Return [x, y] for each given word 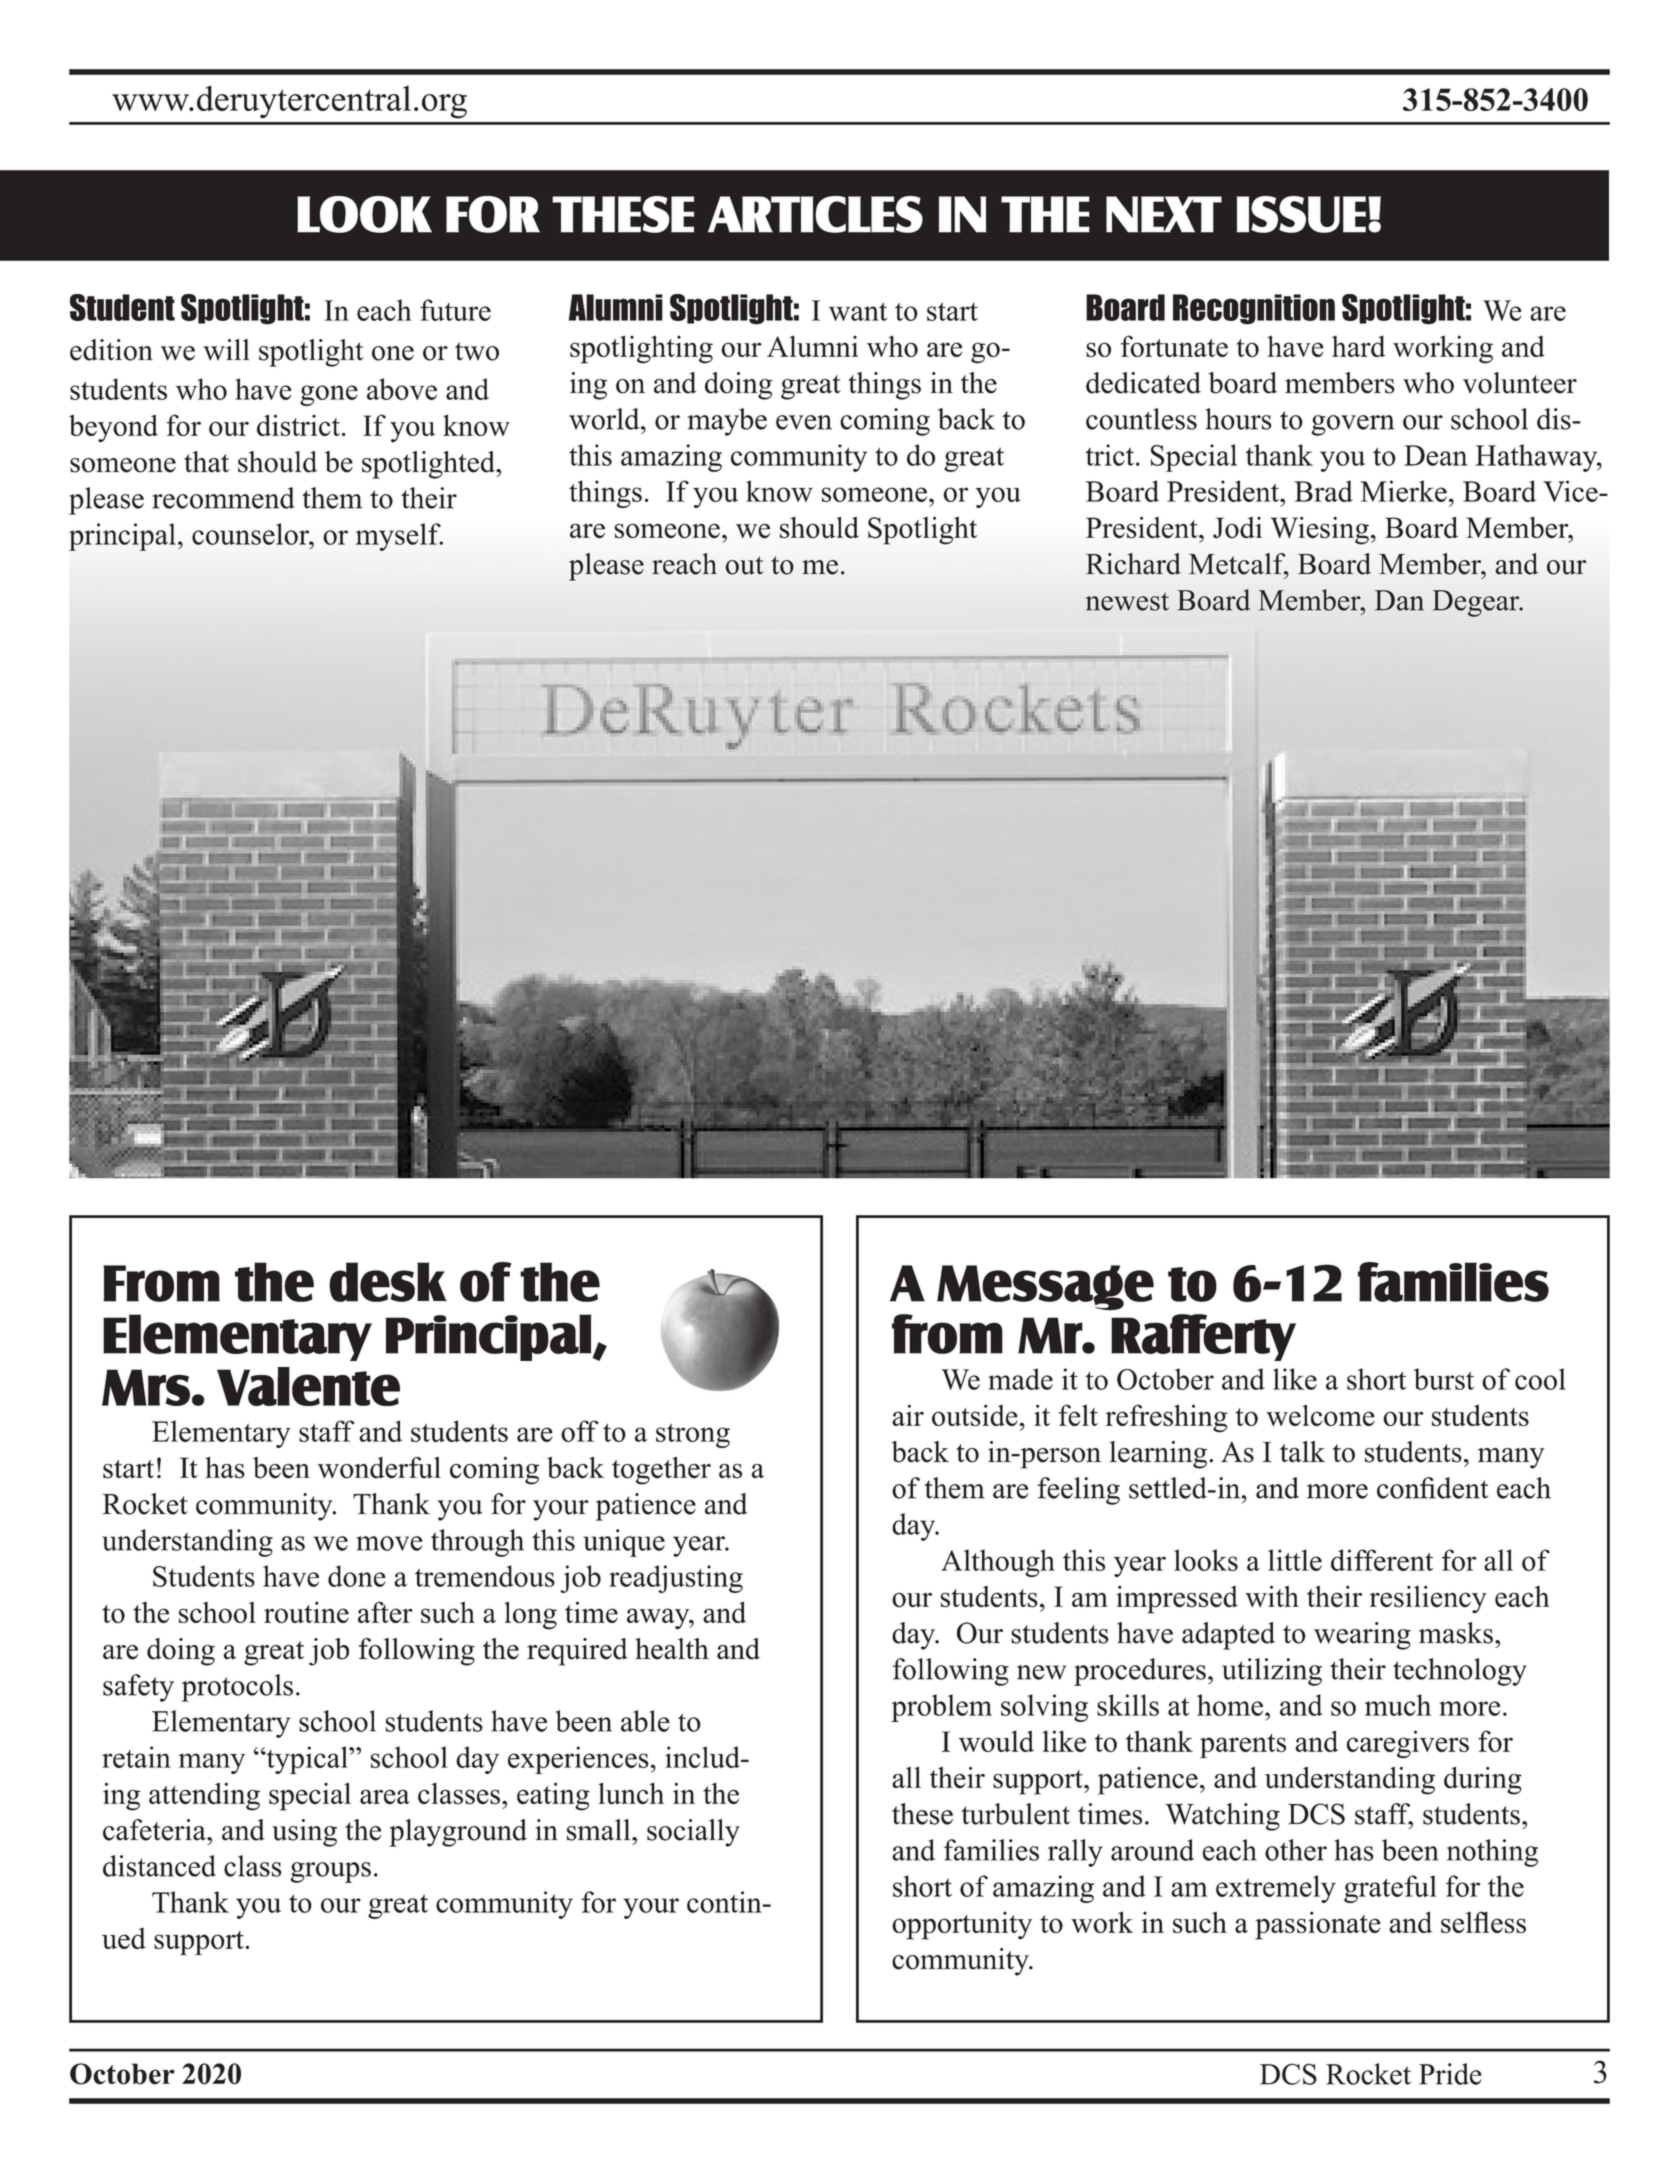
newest [1127, 601]
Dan [1399, 600]
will [226, 350]
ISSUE [1301, 214]
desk [388, 1282]
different [1382, 1560]
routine [306, 1612]
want [858, 311]
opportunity [962, 1926]
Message [1045, 1288]
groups [330, 1872]
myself [399, 537]
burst [1444, 1379]
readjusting [676, 1579]
